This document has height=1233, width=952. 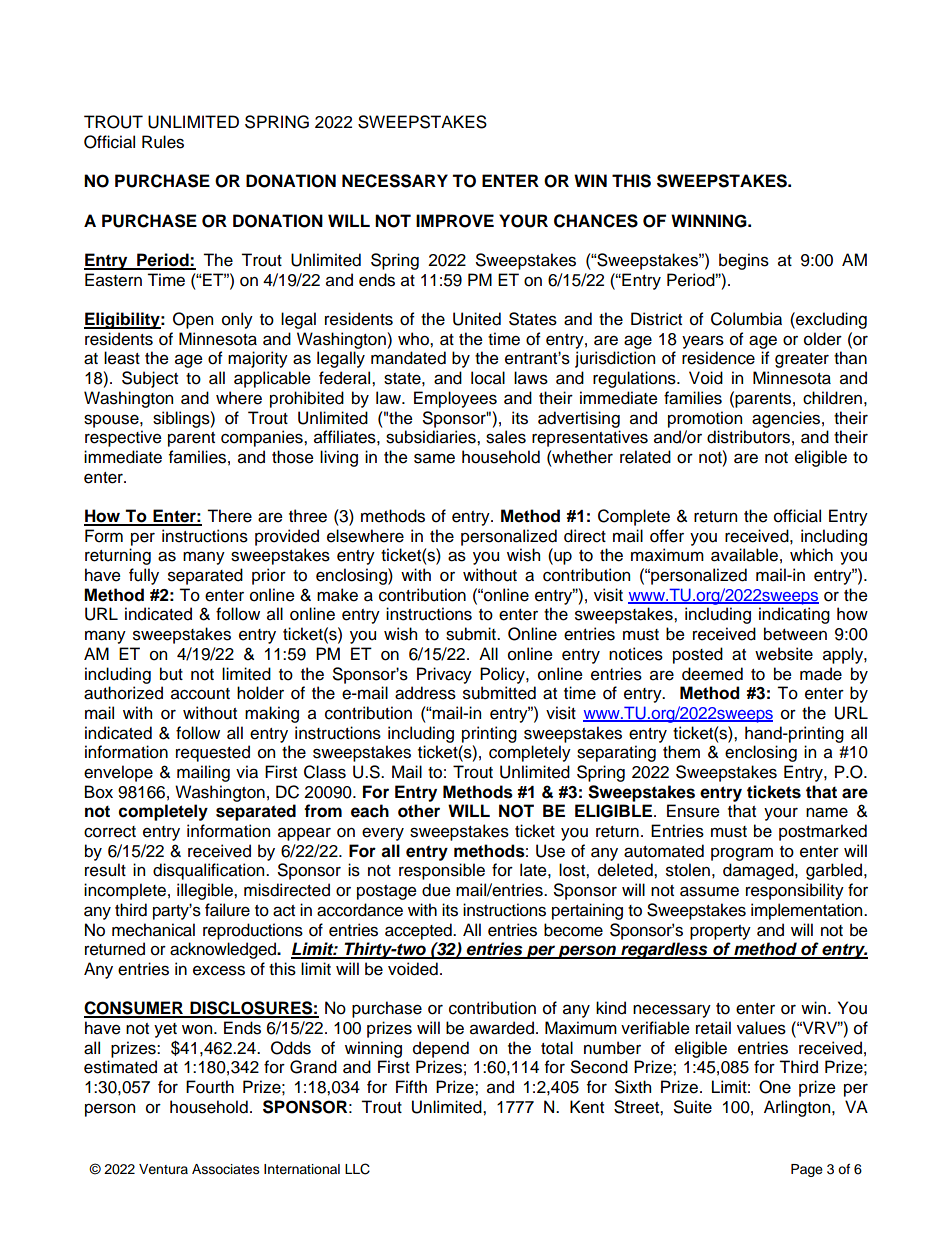 What do you see at coordinates (784, 654) in the document?
I see `website` at bounding box center [784, 654].
